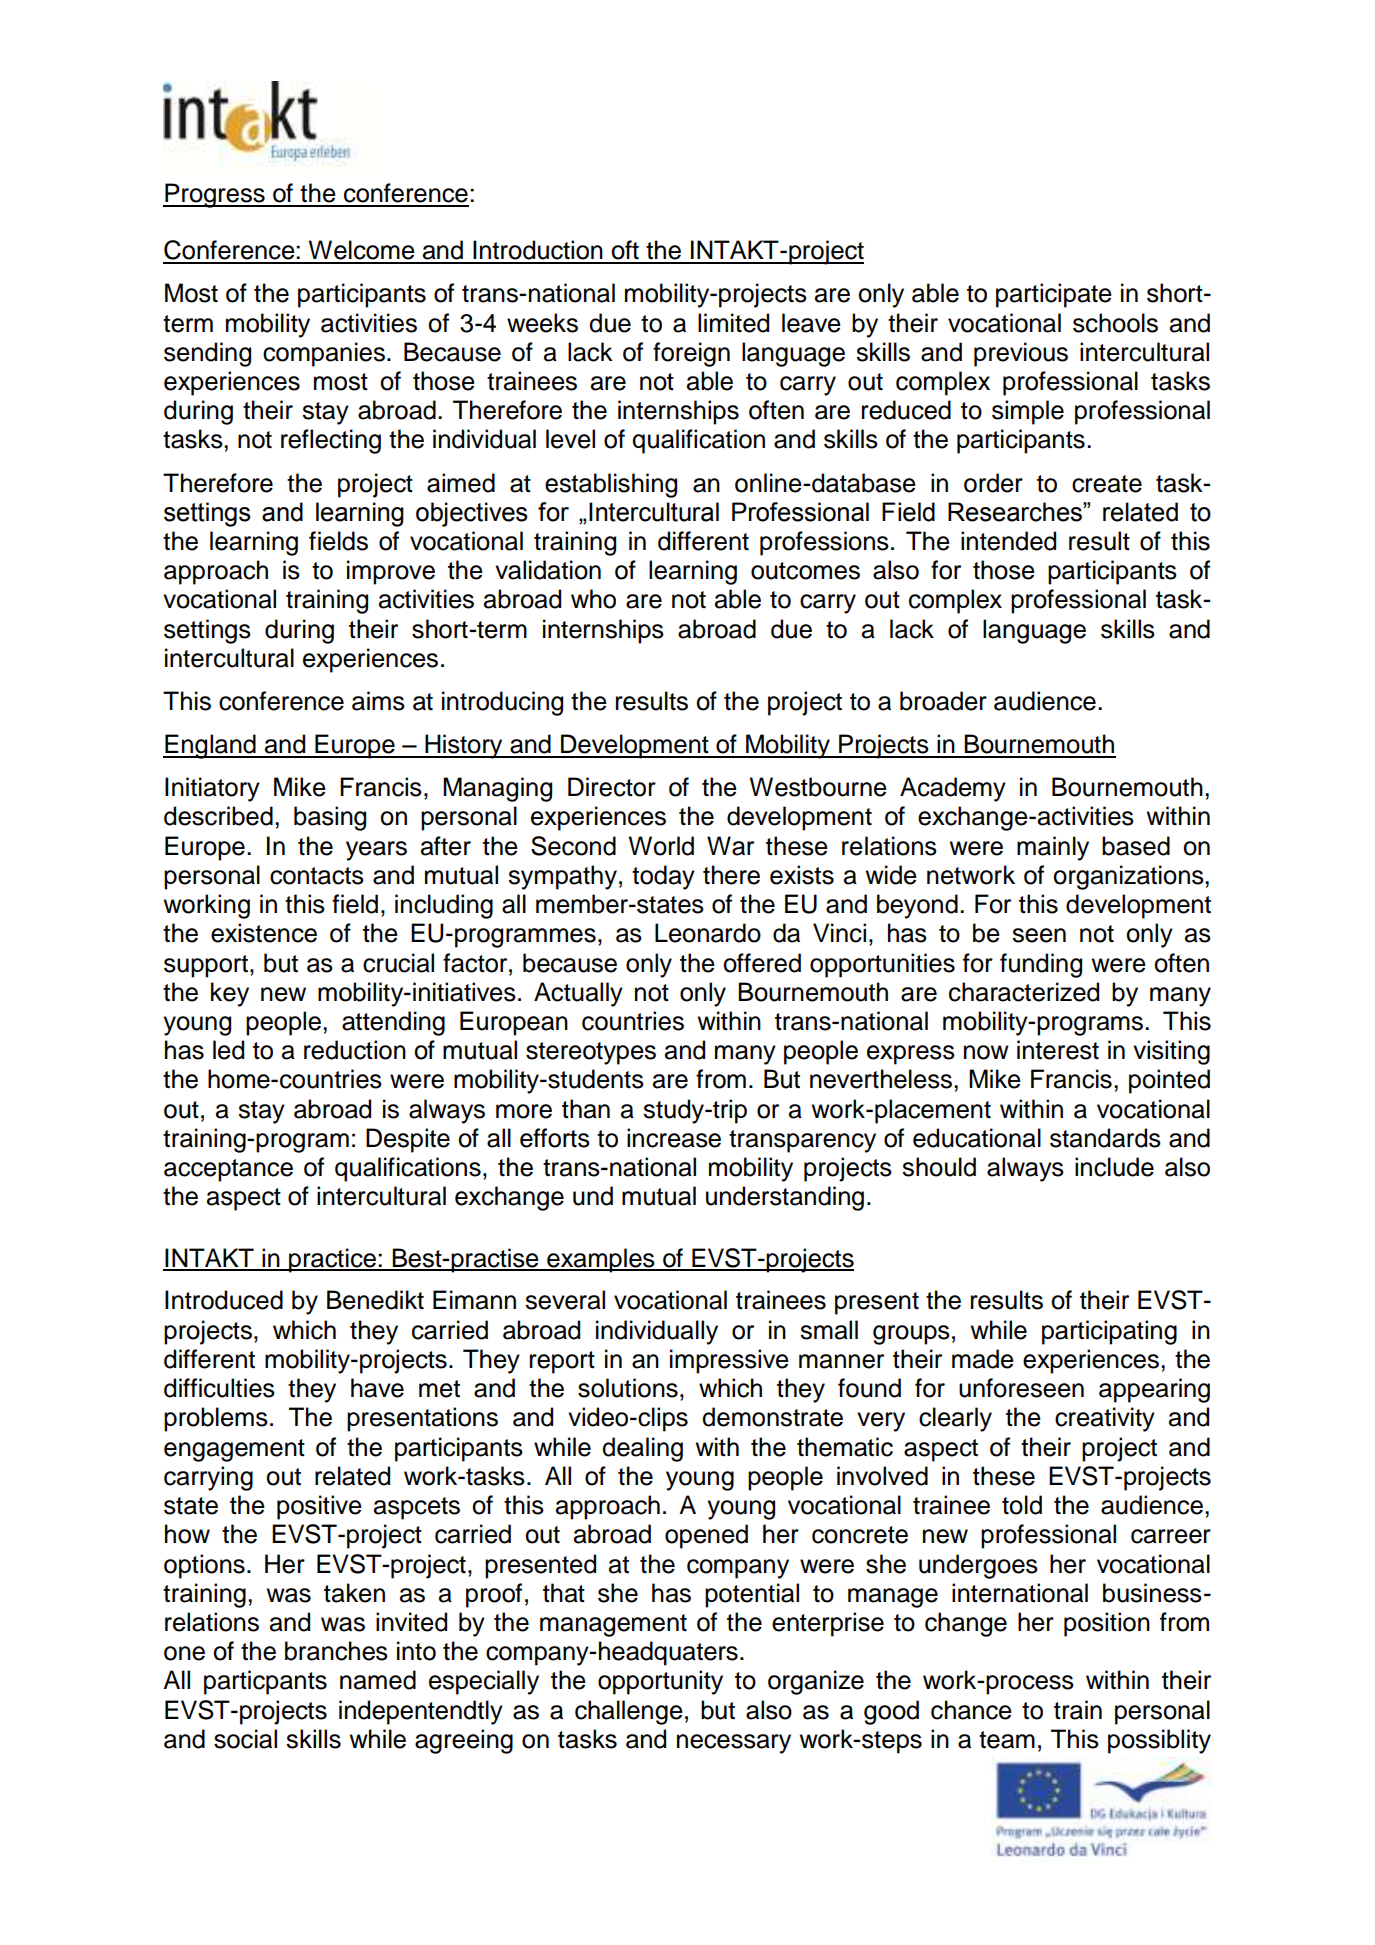 The height and width of the screenshot is (1945, 1375). Describe the element at coordinates (391, 572) in the screenshot. I see `improve` at that location.
